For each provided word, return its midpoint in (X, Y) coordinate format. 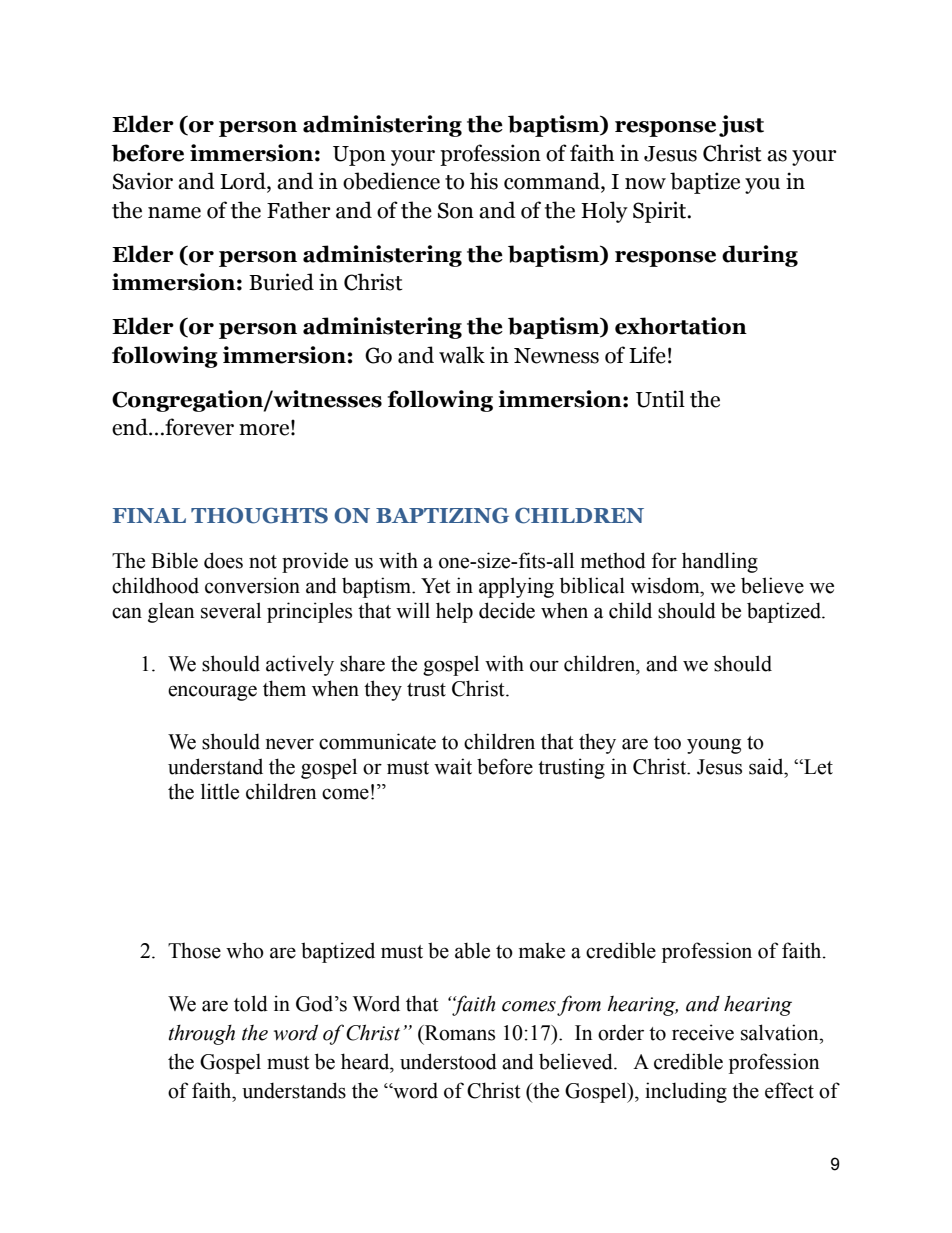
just (741, 126)
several (231, 610)
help (454, 612)
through (202, 1035)
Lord (244, 182)
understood (448, 1061)
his (484, 181)
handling (720, 562)
